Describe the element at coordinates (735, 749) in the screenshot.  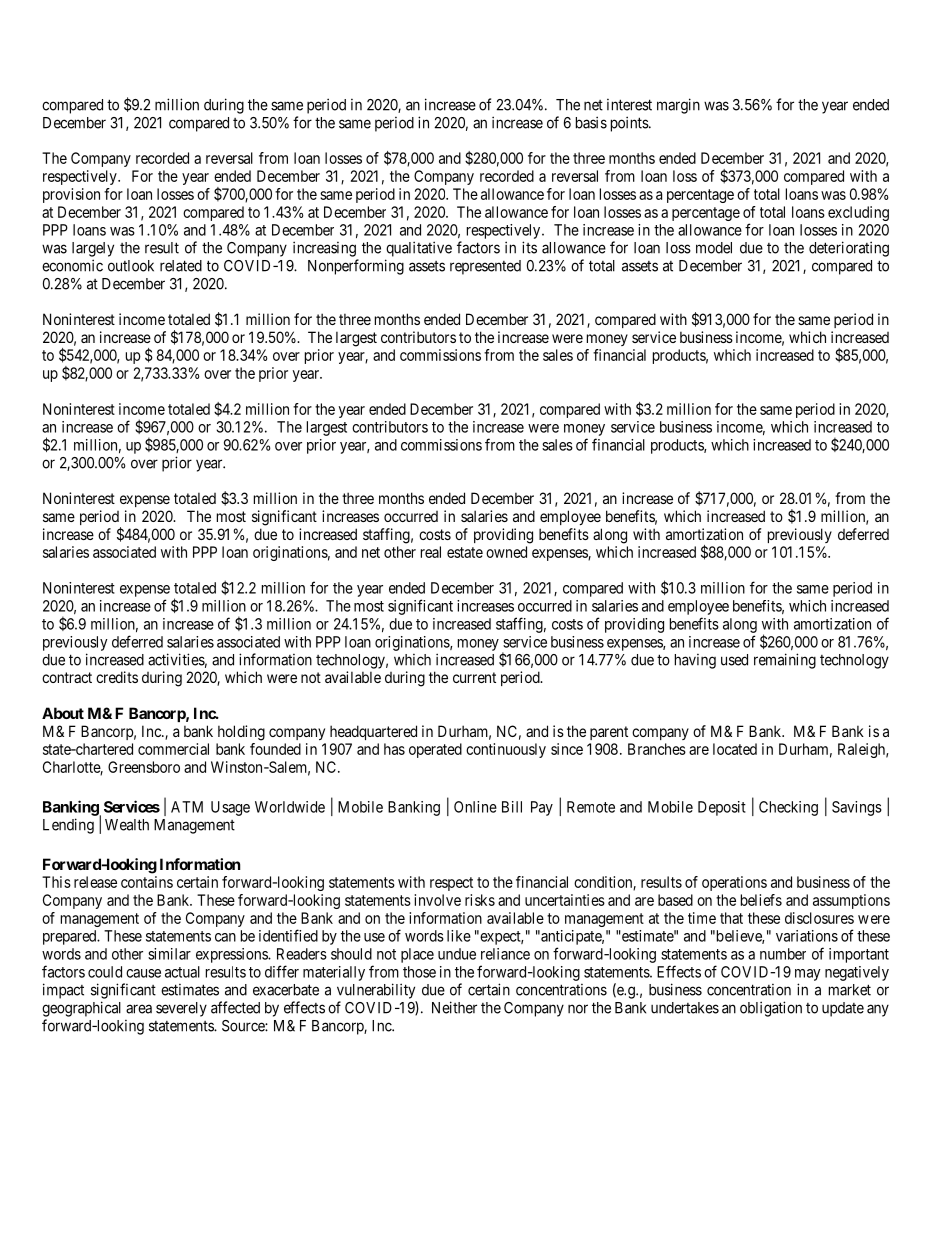
I see `located` at that location.
